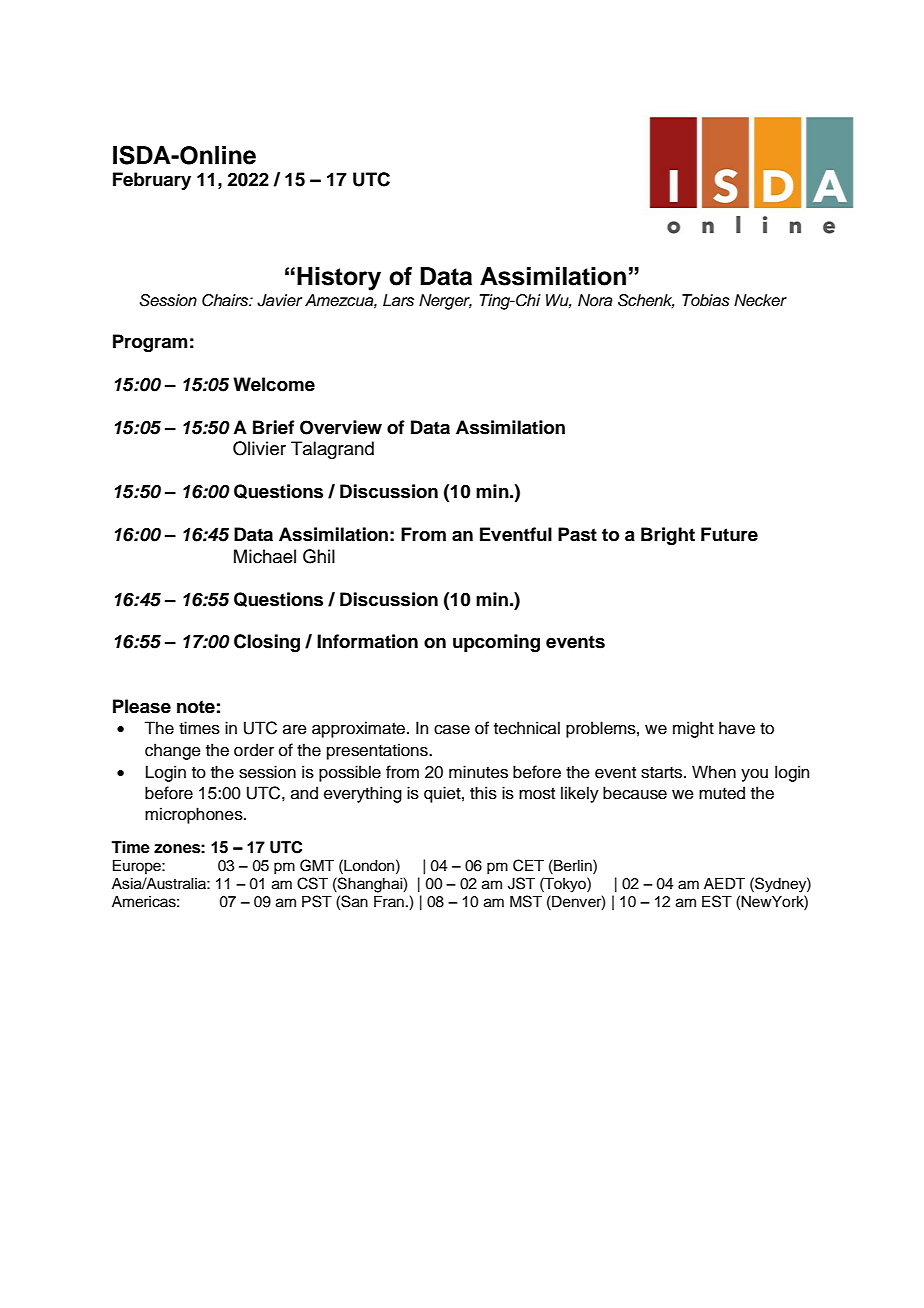 This page has height=1308, width=924. Describe the element at coordinates (452, 730) in the page. I see `case` at that location.
